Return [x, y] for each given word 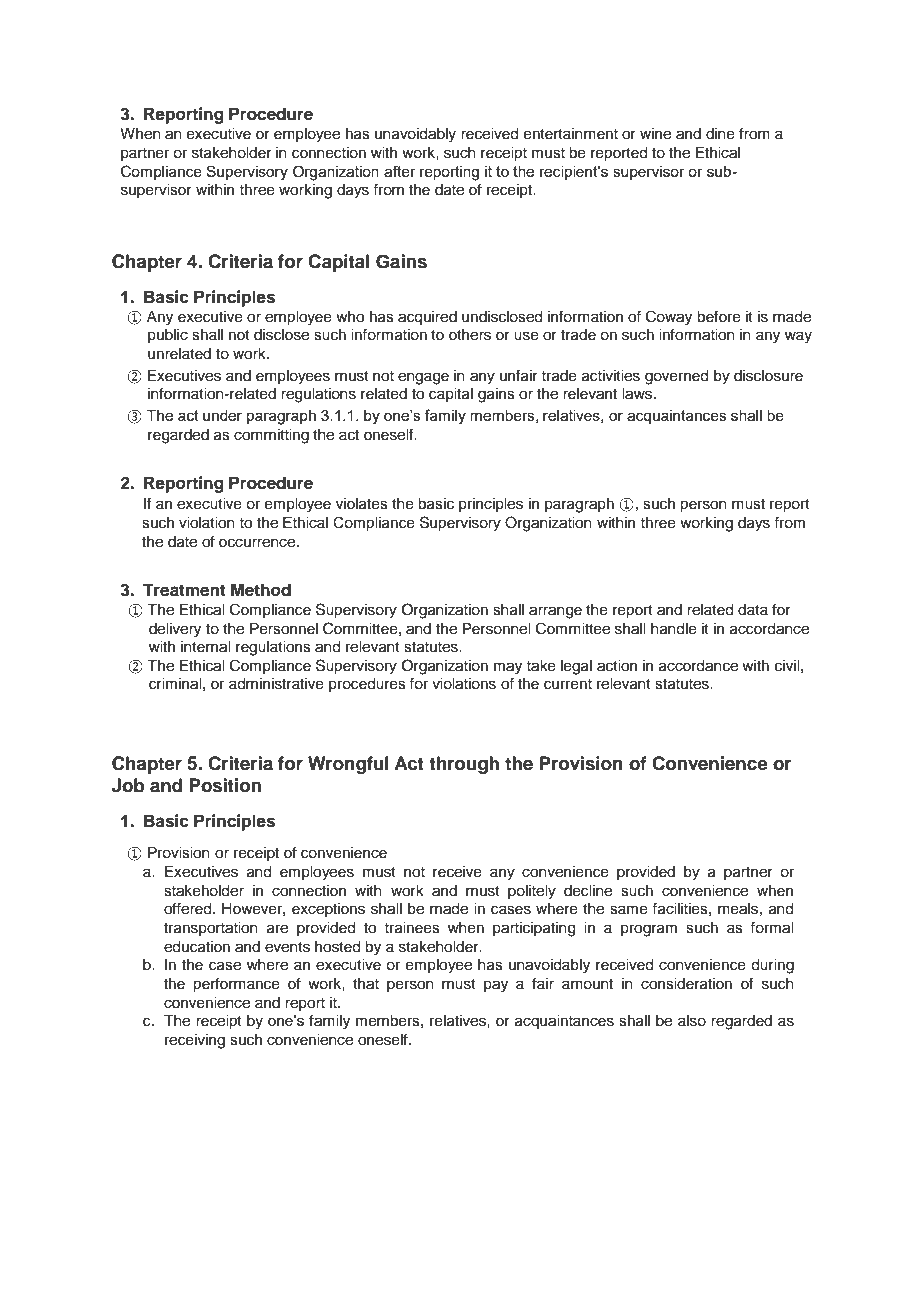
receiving [195, 1041]
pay [496, 986]
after [400, 171]
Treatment [184, 590]
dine [720, 134]
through [464, 765]
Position [225, 785]
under [222, 415]
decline [588, 891]
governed [676, 377]
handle [674, 629]
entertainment [571, 134]
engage [423, 378]
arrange [555, 612]
